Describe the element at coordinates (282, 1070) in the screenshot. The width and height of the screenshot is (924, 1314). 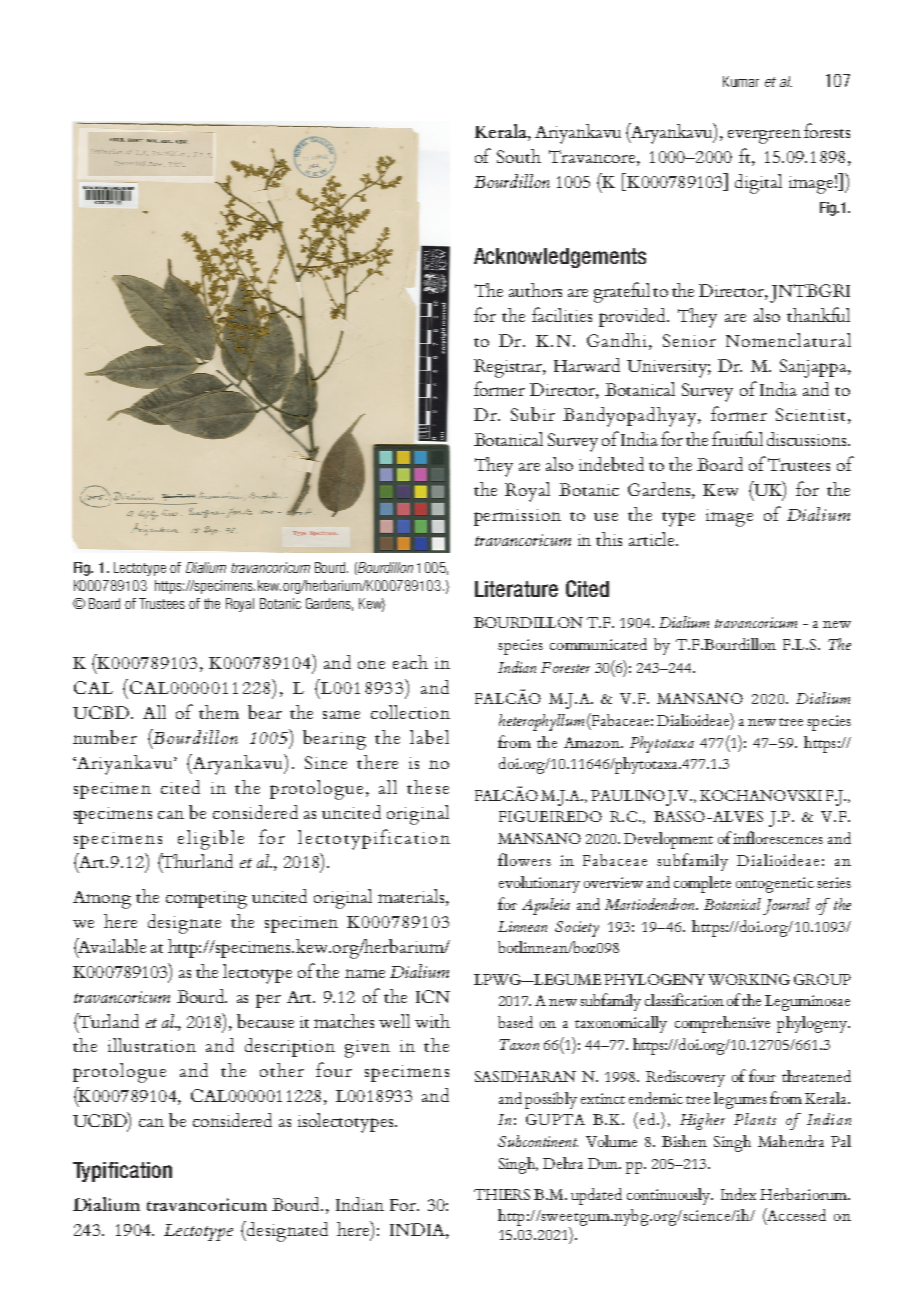
I see `other` at that location.
